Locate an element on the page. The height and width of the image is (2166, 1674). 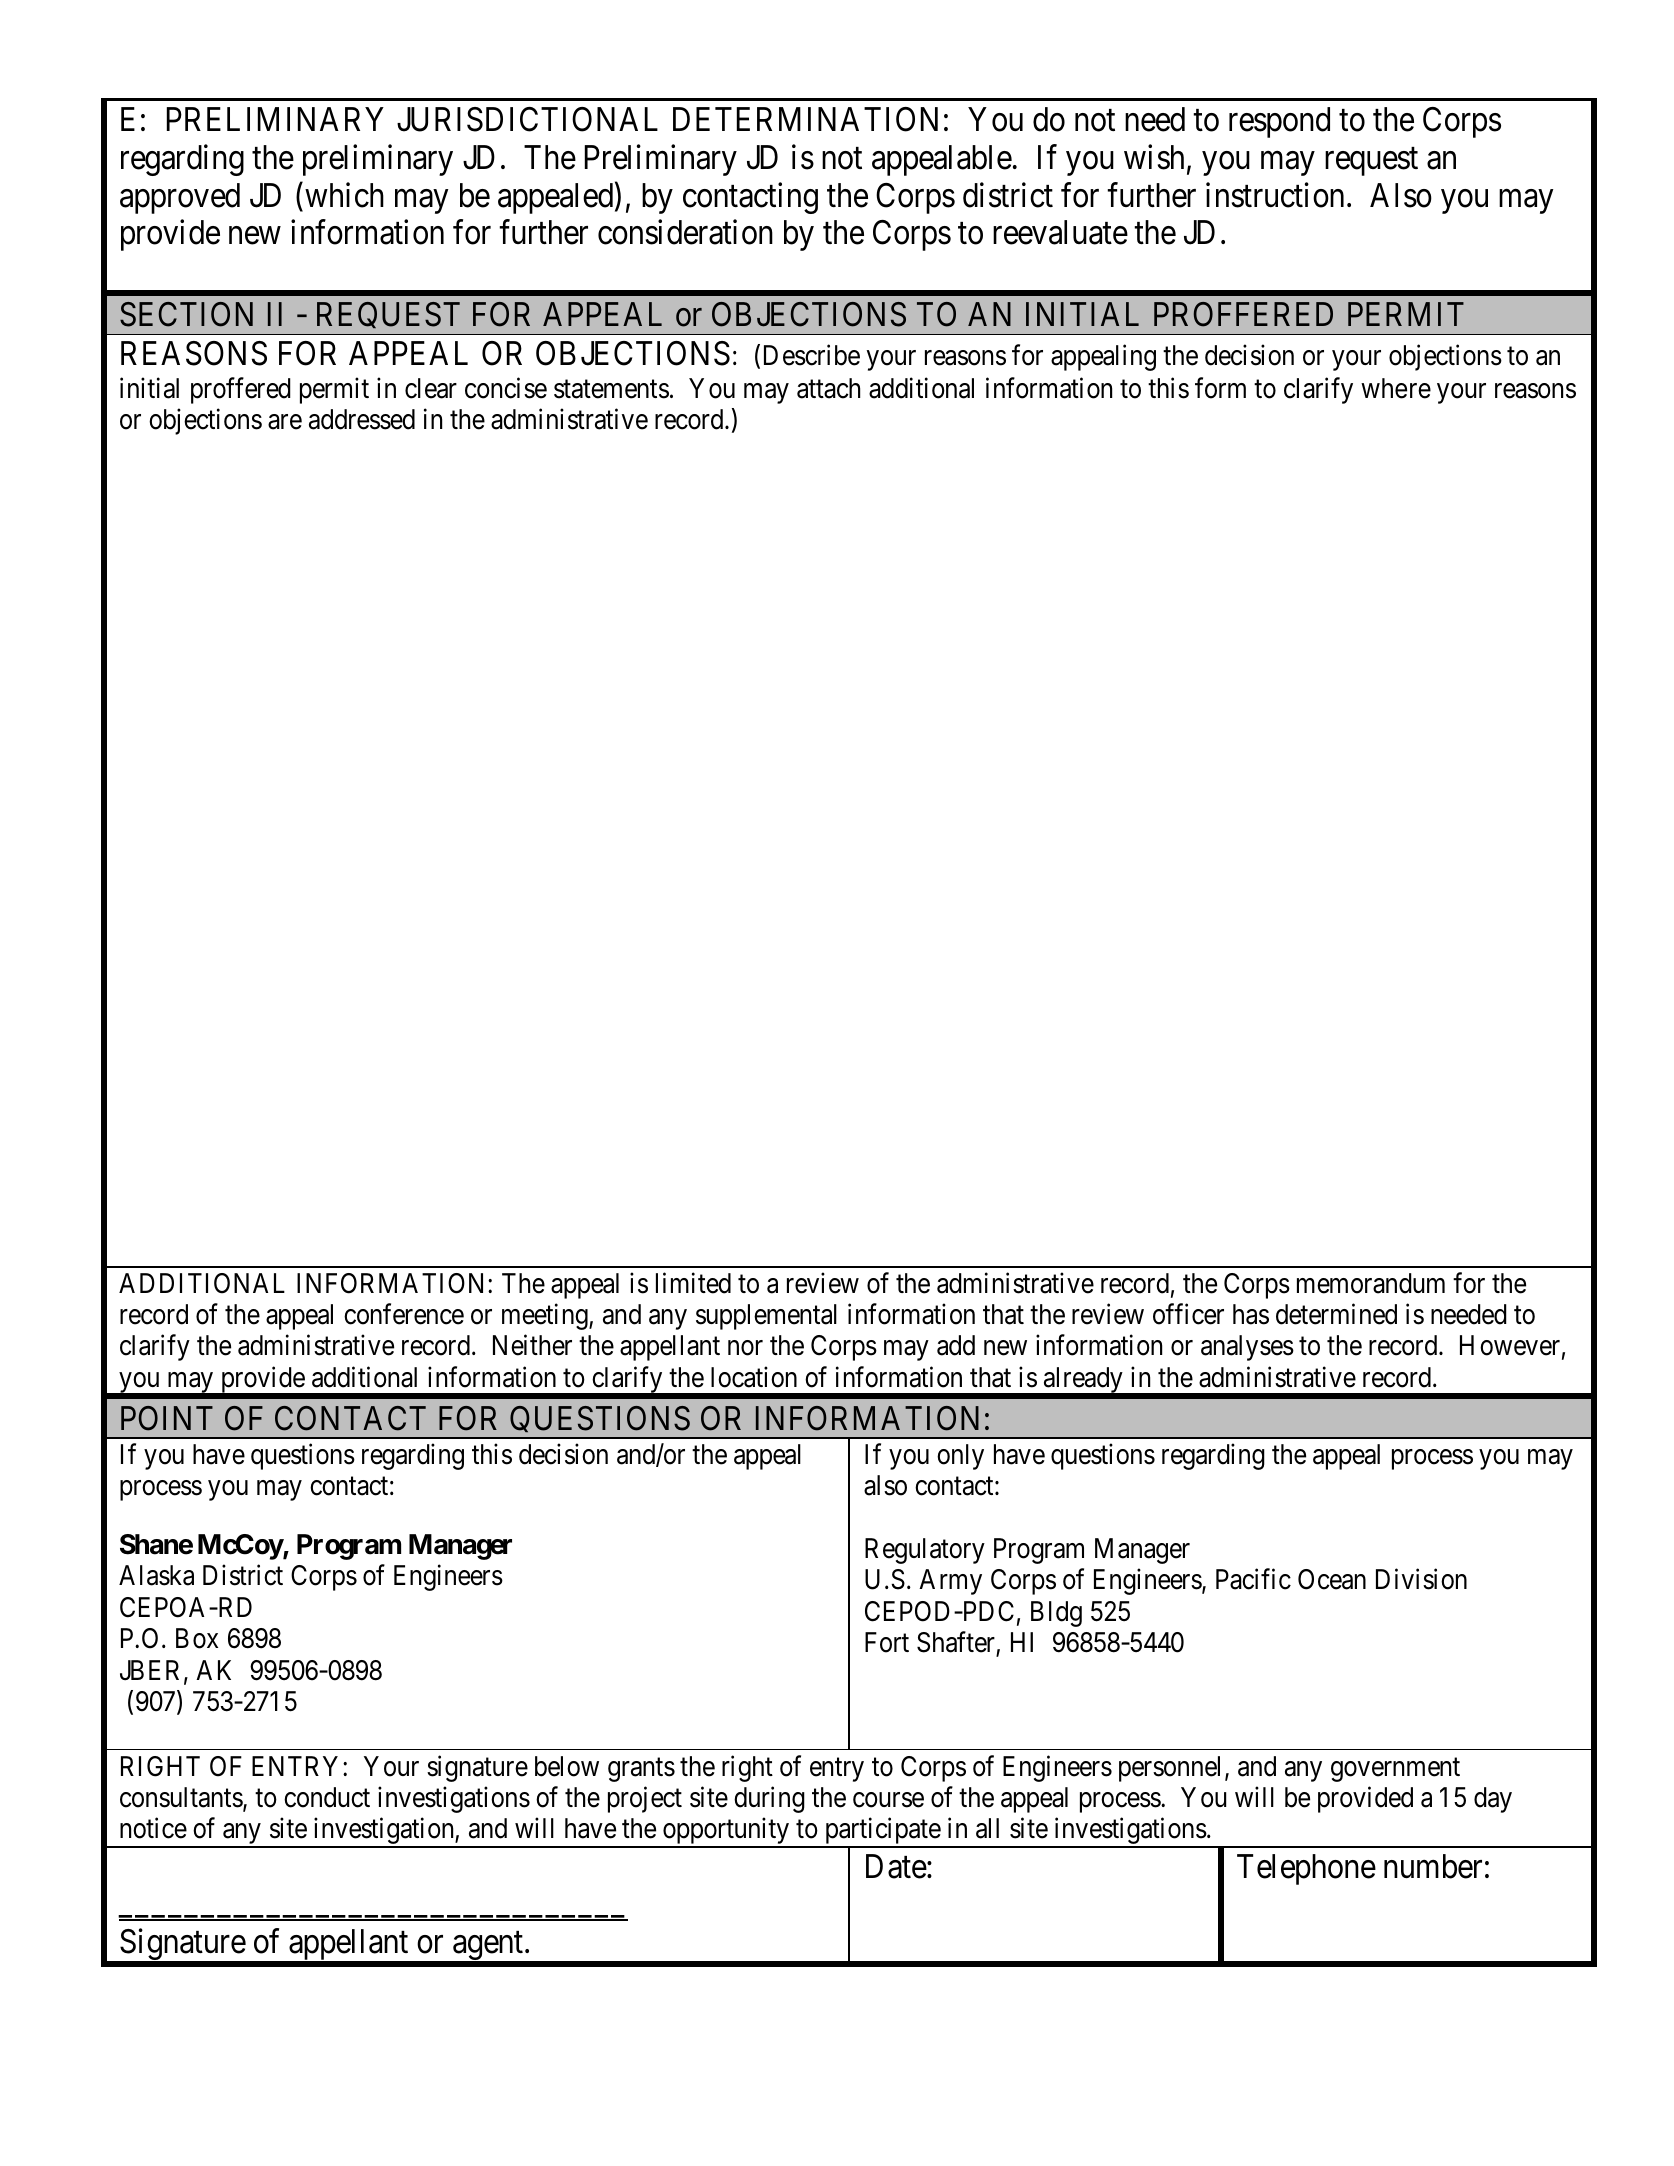
conference is located at coordinates (404, 1314).
